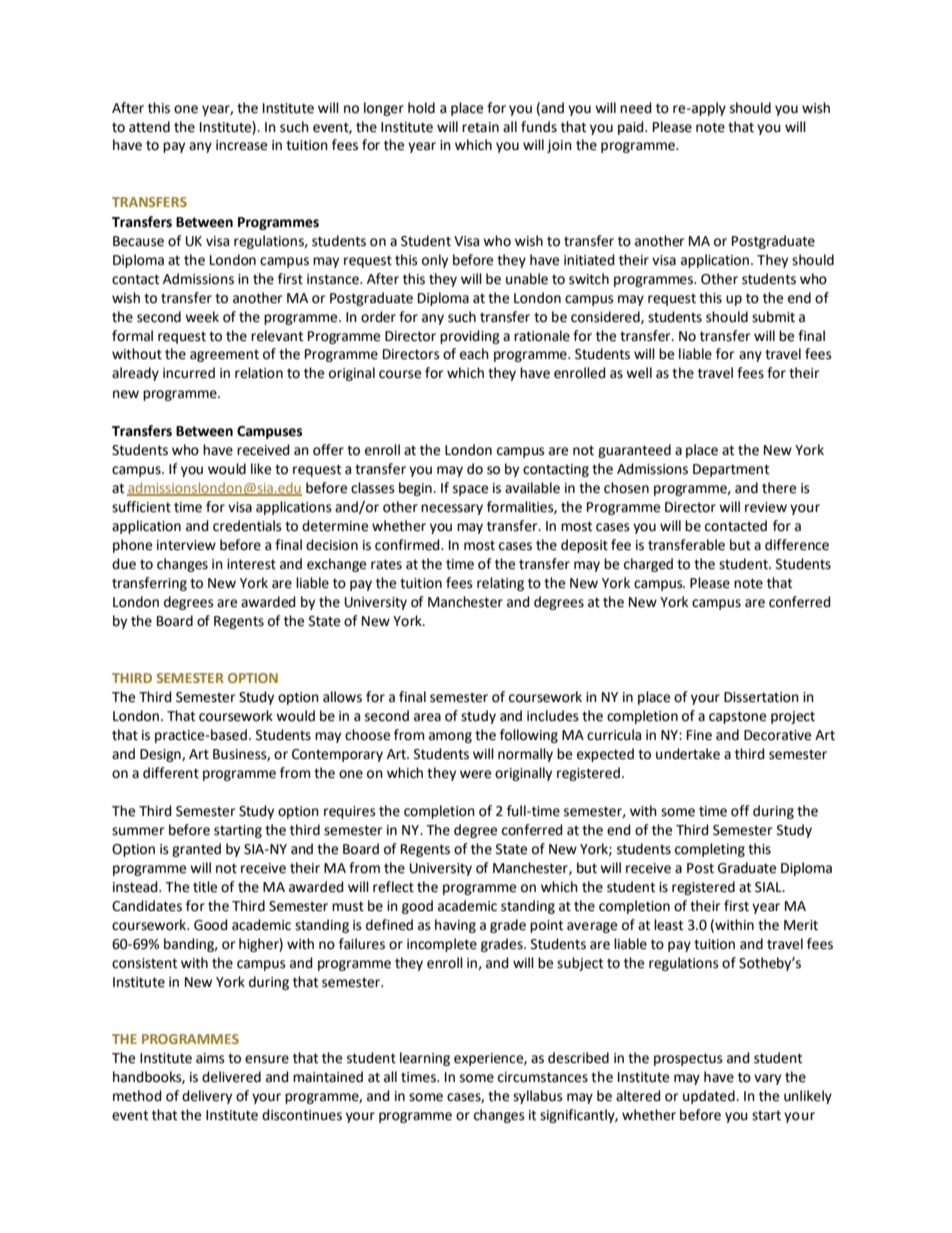  What do you see at coordinates (425, 1059) in the screenshot?
I see `learning` at bounding box center [425, 1059].
